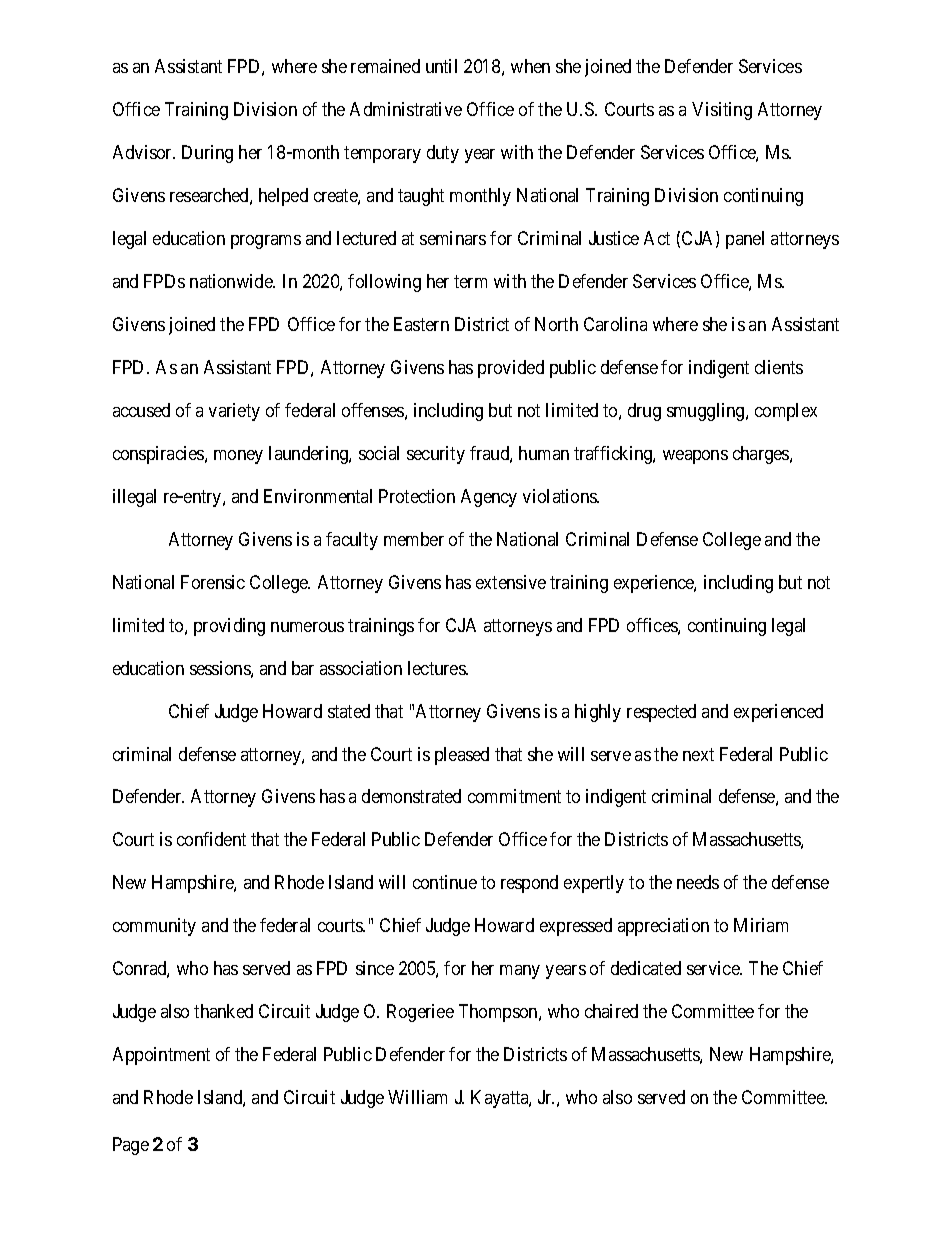 The image size is (952, 1233). Describe the element at coordinates (207, 154) in the screenshot. I see `During` at that location.
